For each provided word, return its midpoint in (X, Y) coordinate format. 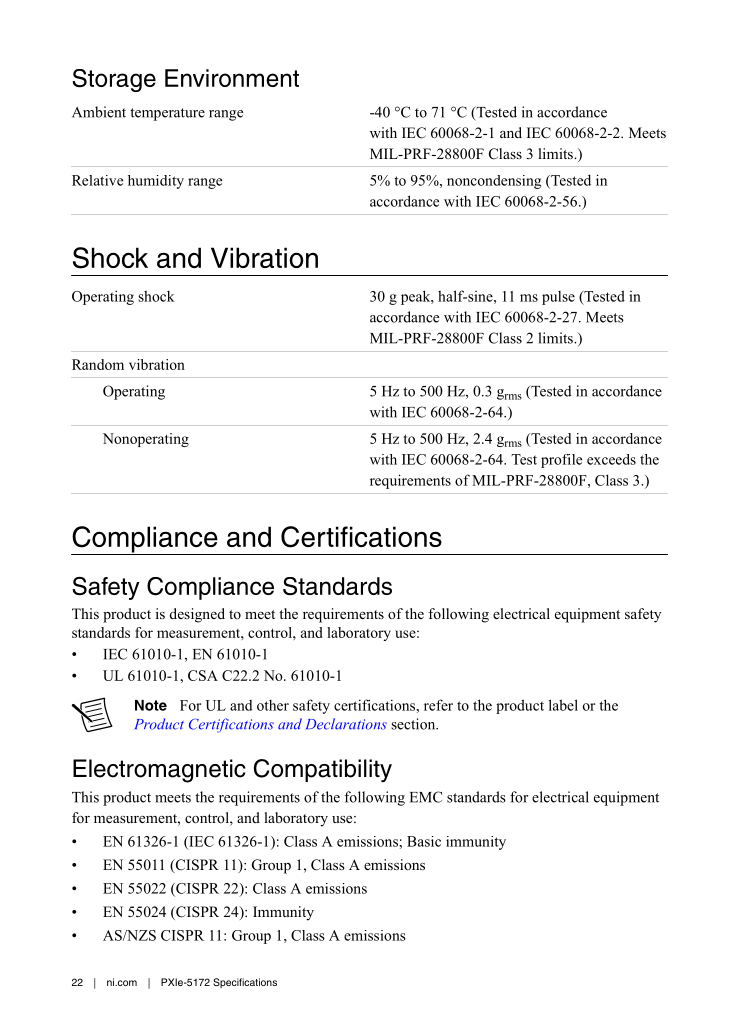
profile (561, 461)
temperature (167, 114)
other (273, 705)
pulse (558, 298)
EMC (426, 797)
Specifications (245, 983)
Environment (232, 78)
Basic (424, 841)
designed (197, 615)
